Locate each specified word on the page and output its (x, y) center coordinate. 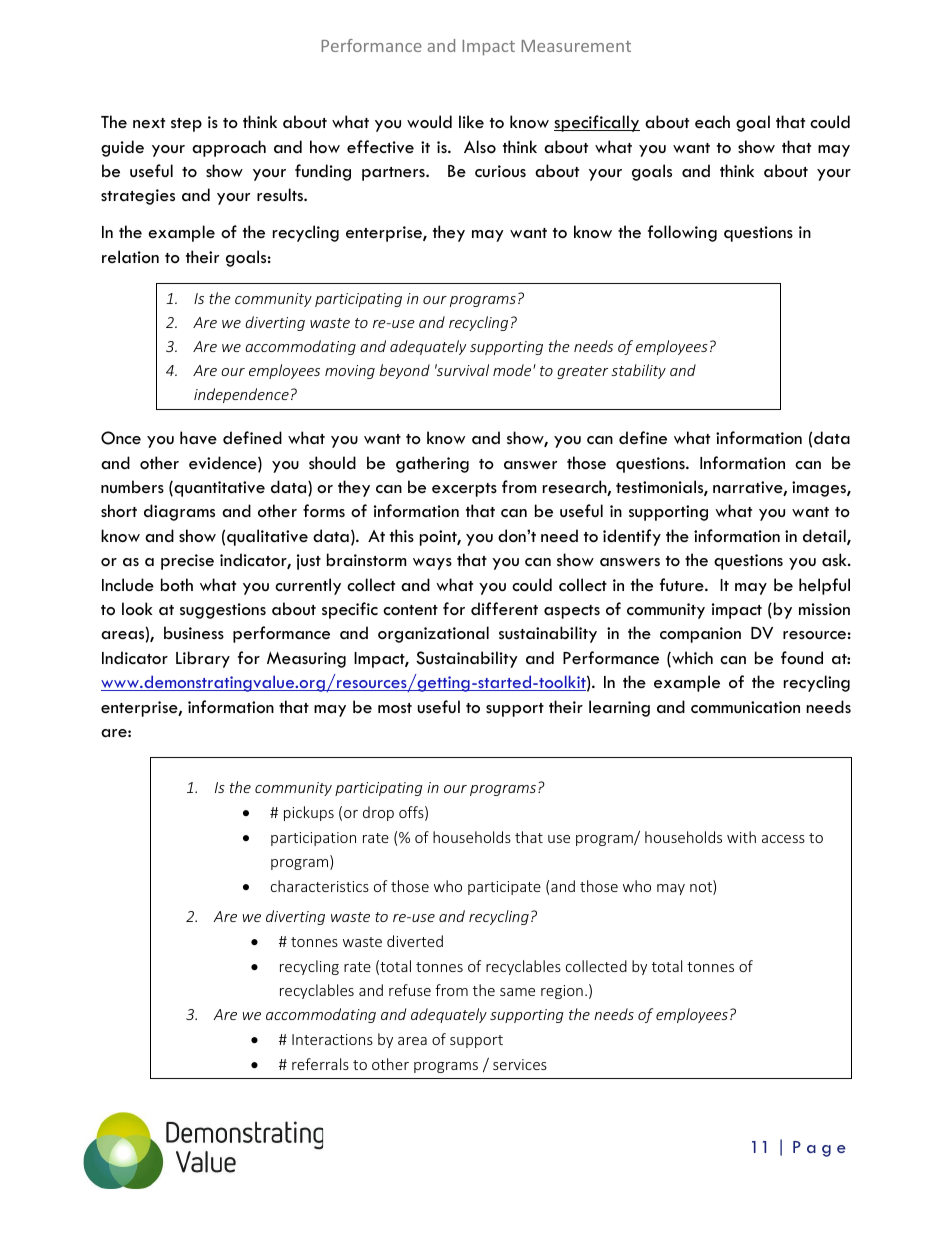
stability (638, 371)
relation (130, 256)
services (520, 1064)
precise (187, 562)
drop (378, 813)
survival (462, 370)
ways (432, 564)
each (712, 122)
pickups (309, 813)
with (741, 837)
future (683, 585)
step (186, 125)
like (471, 122)
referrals (320, 1064)
